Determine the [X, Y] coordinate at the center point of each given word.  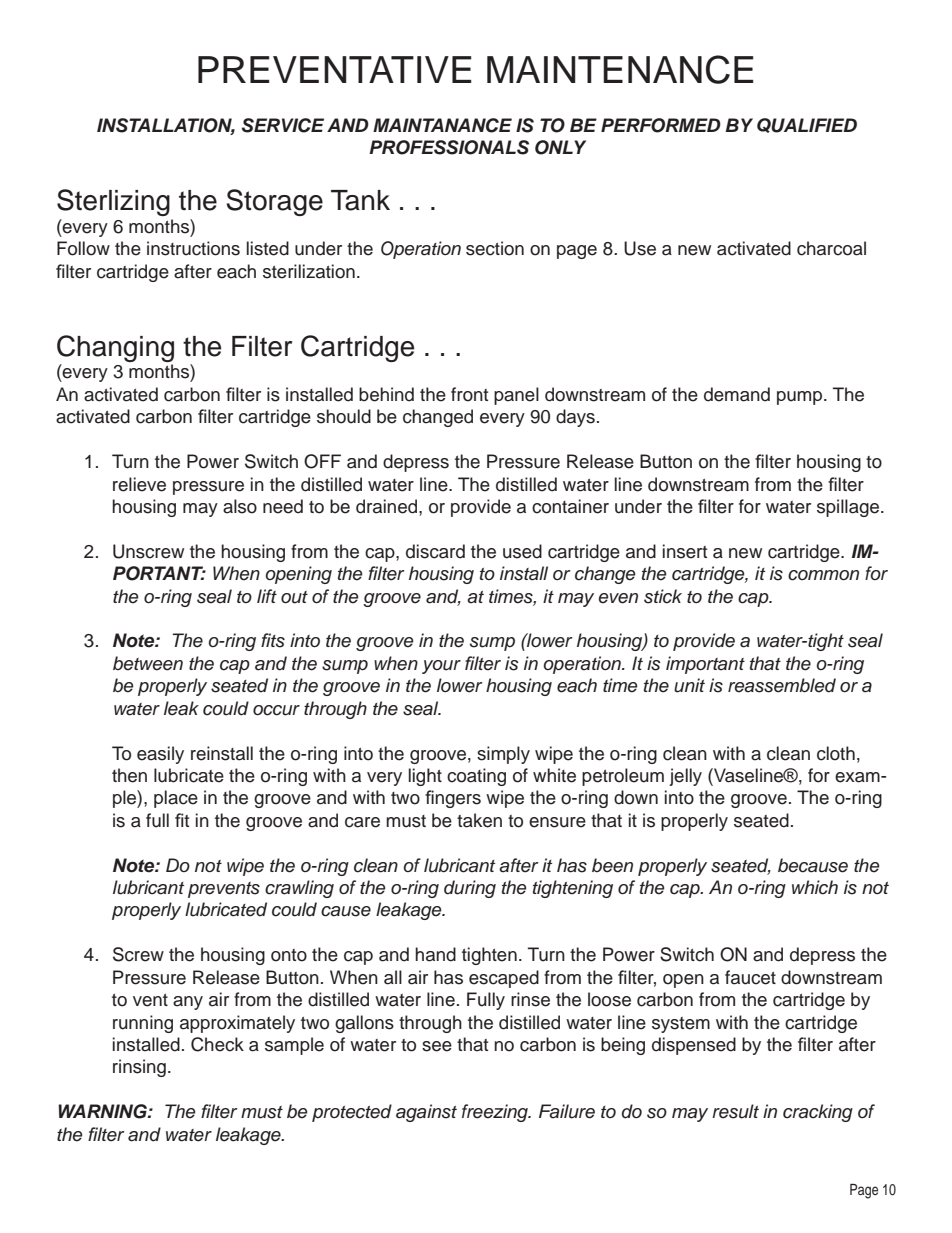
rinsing [139, 1068]
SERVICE [283, 125]
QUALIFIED [807, 125]
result [735, 1111]
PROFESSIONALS [449, 147]
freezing [496, 1113]
